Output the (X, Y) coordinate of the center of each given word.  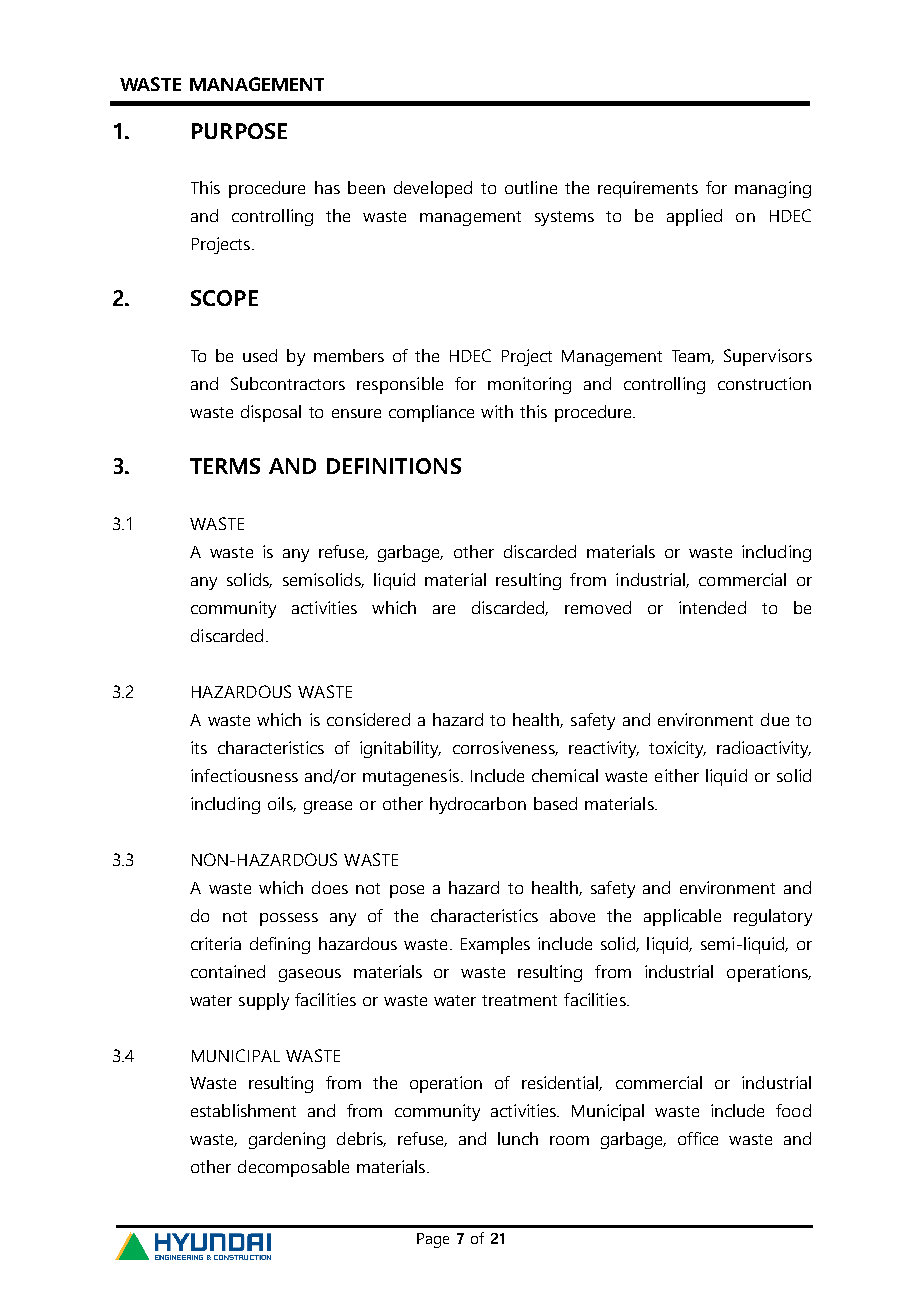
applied (694, 217)
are (444, 609)
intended (712, 607)
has (327, 187)
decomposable (293, 1168)
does (330, 887)
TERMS (225, 466)
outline (531, 187)
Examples (495, 945)
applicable (682, 917)
